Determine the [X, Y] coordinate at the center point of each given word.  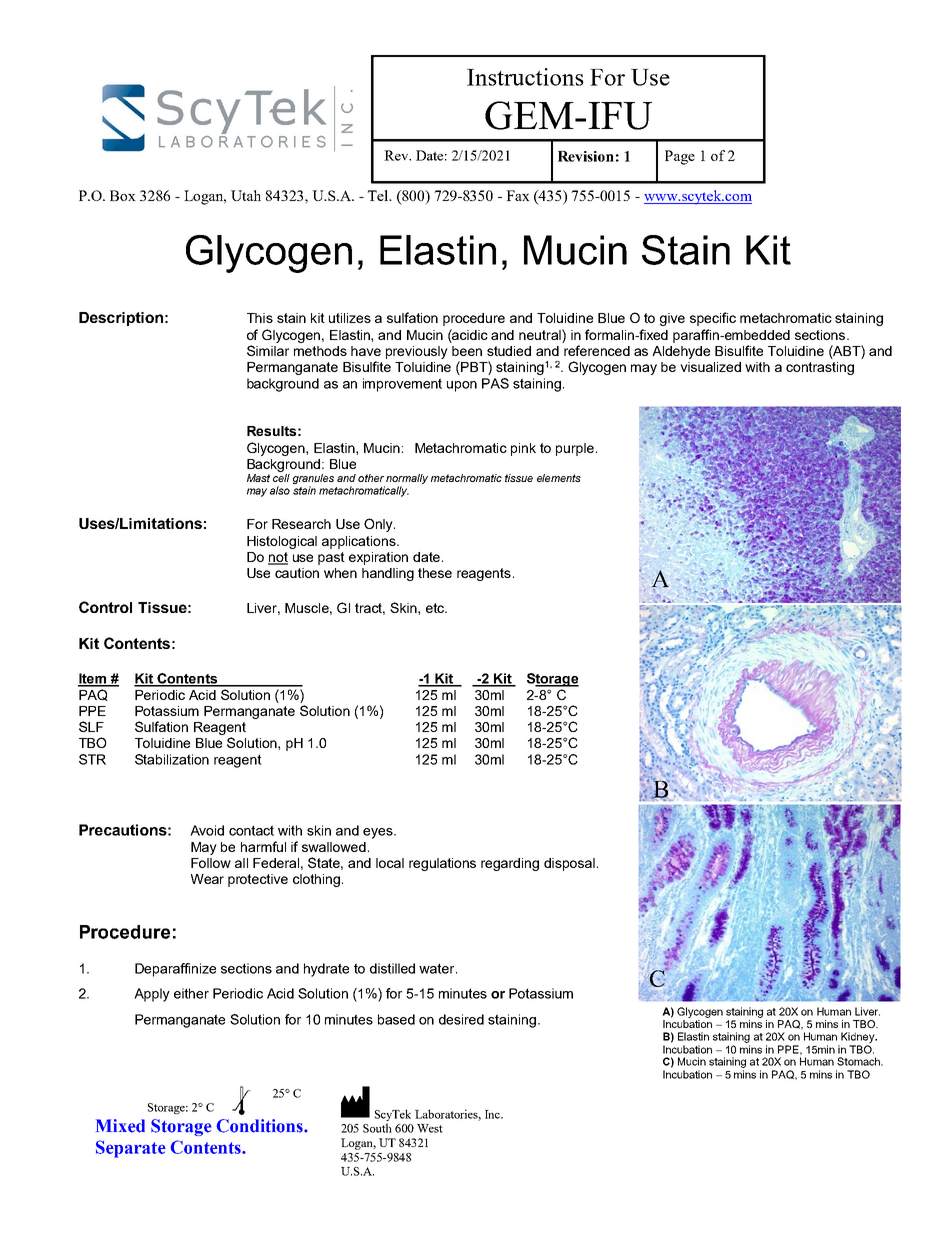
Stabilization [172, 759]
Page [680, 157]
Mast [258, 478]
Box [123, 195]
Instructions [525, 77]
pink [523, 449]
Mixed [120, 1126]
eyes [379, 833]
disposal [569, 864]
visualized [710, 367]
